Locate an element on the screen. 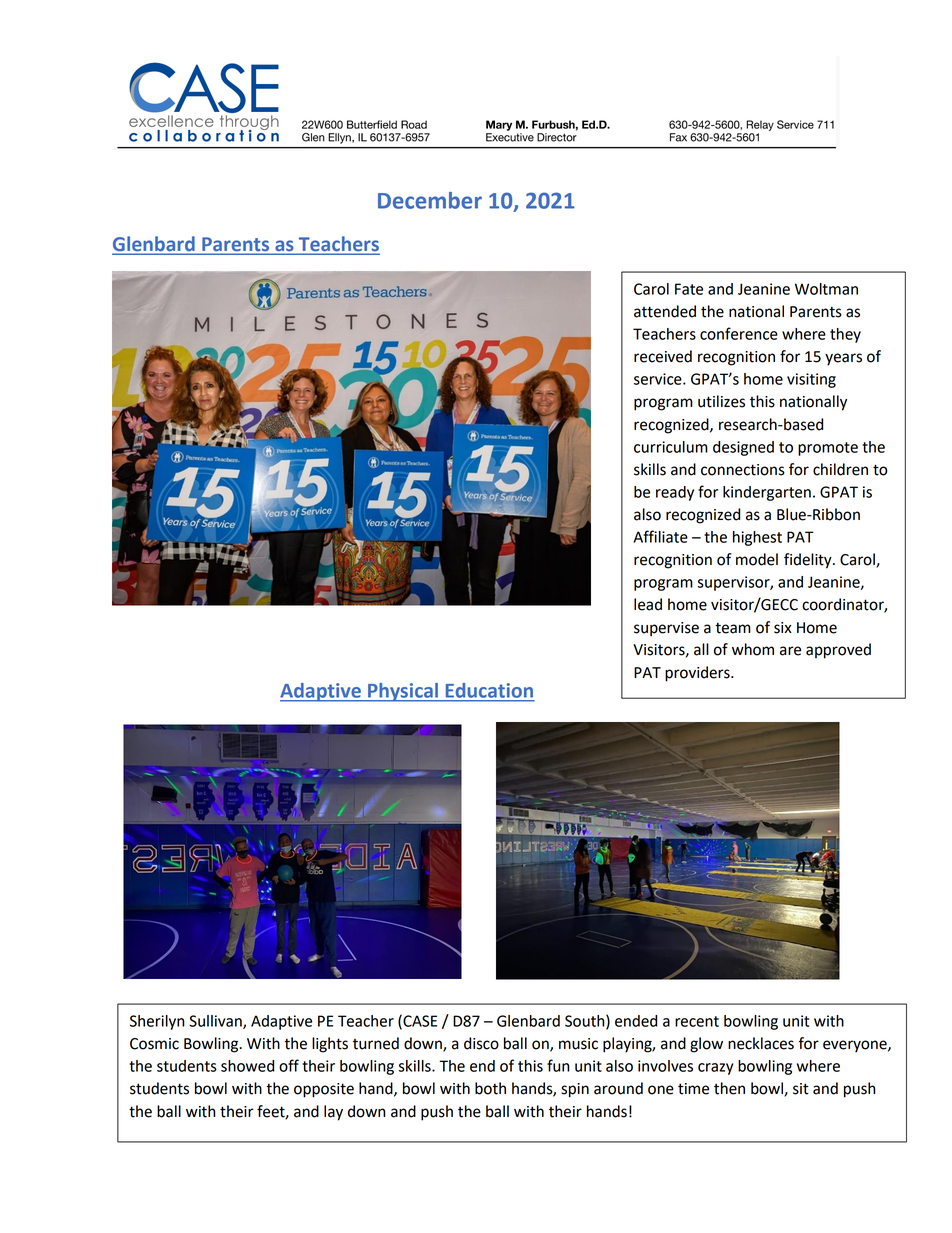 This screenshot has width=952, height=1233. crazy is located at coordinates (715, 1069).
